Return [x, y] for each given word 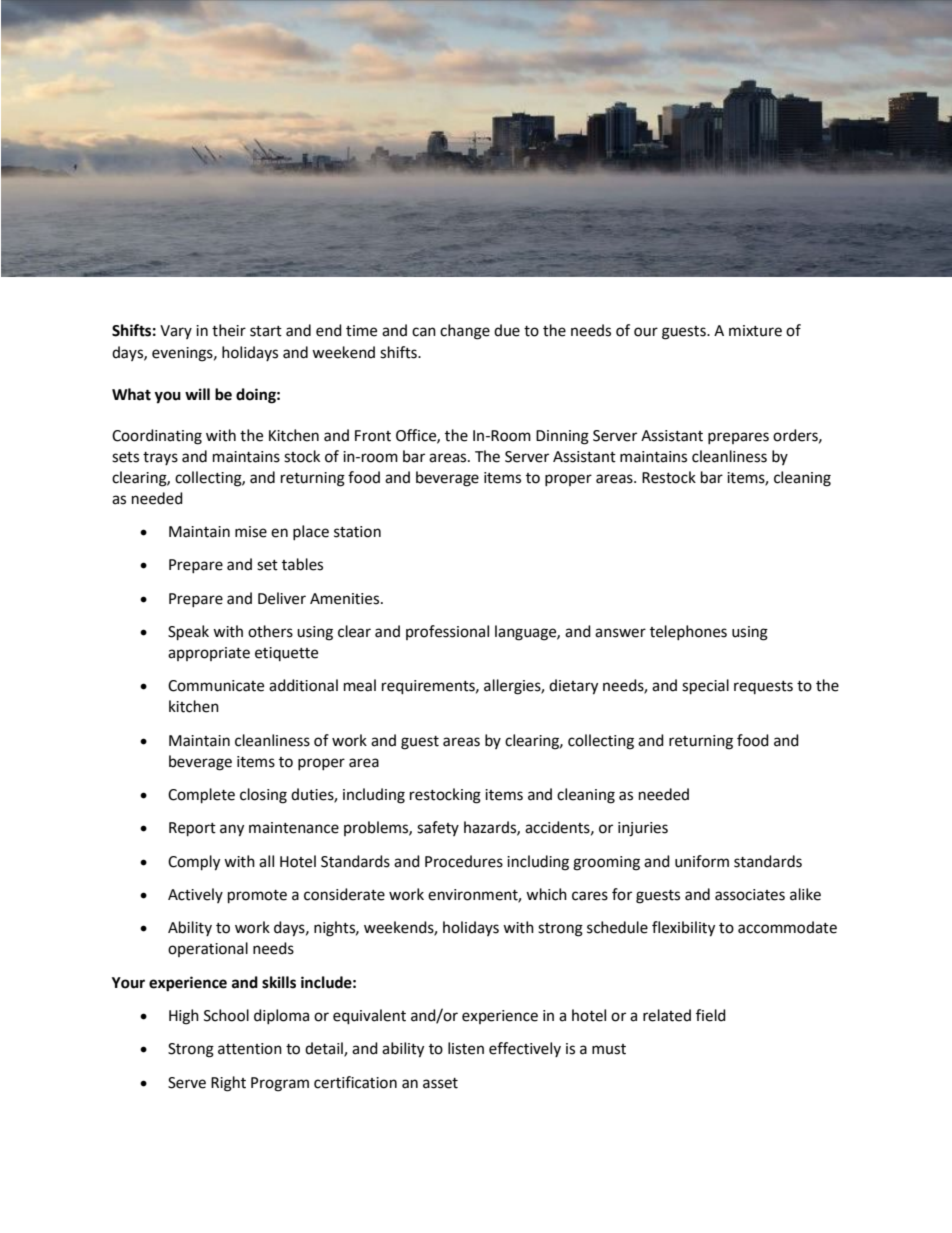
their [229, 330]
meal [360, 685]
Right [228, 1084]
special [705, 687]
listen [466, 1048]
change [465, 332]
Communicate [216, 686]
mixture [755, 331]
